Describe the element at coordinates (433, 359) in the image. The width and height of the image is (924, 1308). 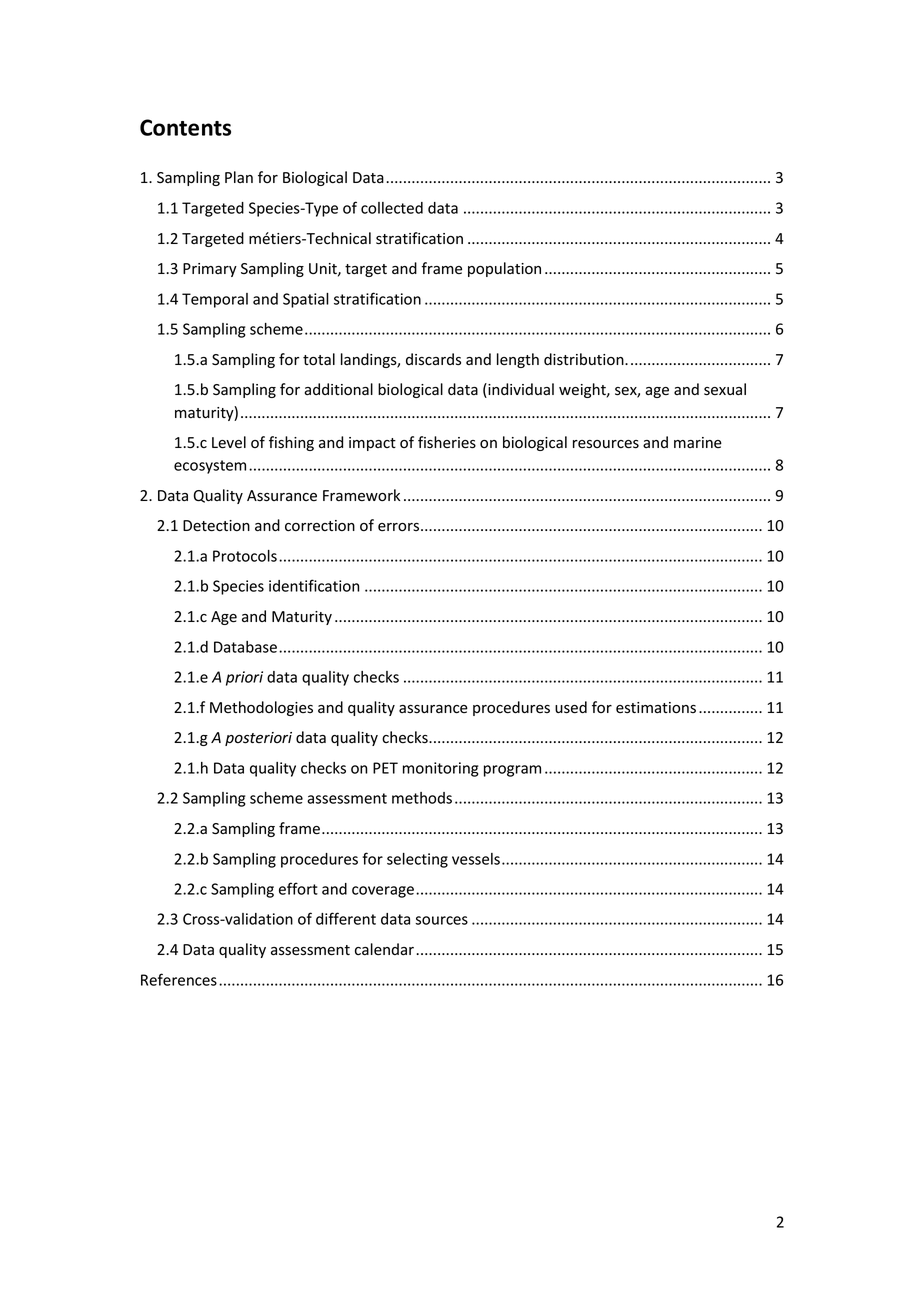
I see `discards` at that location.
